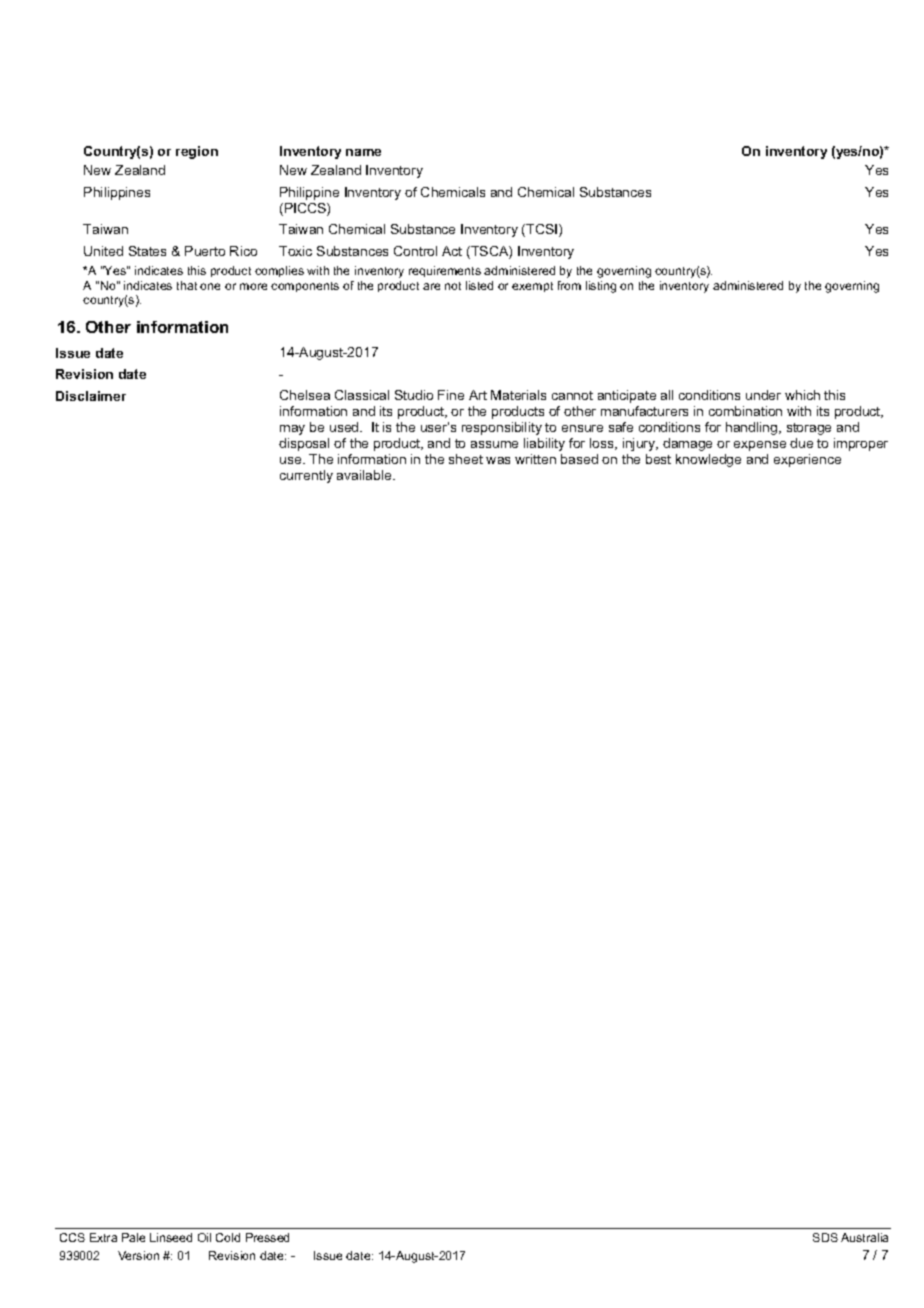 The image size is (924, 1308). What do you see at coordinates (601, 287) in the screenshot?
I see `listing` at bounding box center [601, 287].
